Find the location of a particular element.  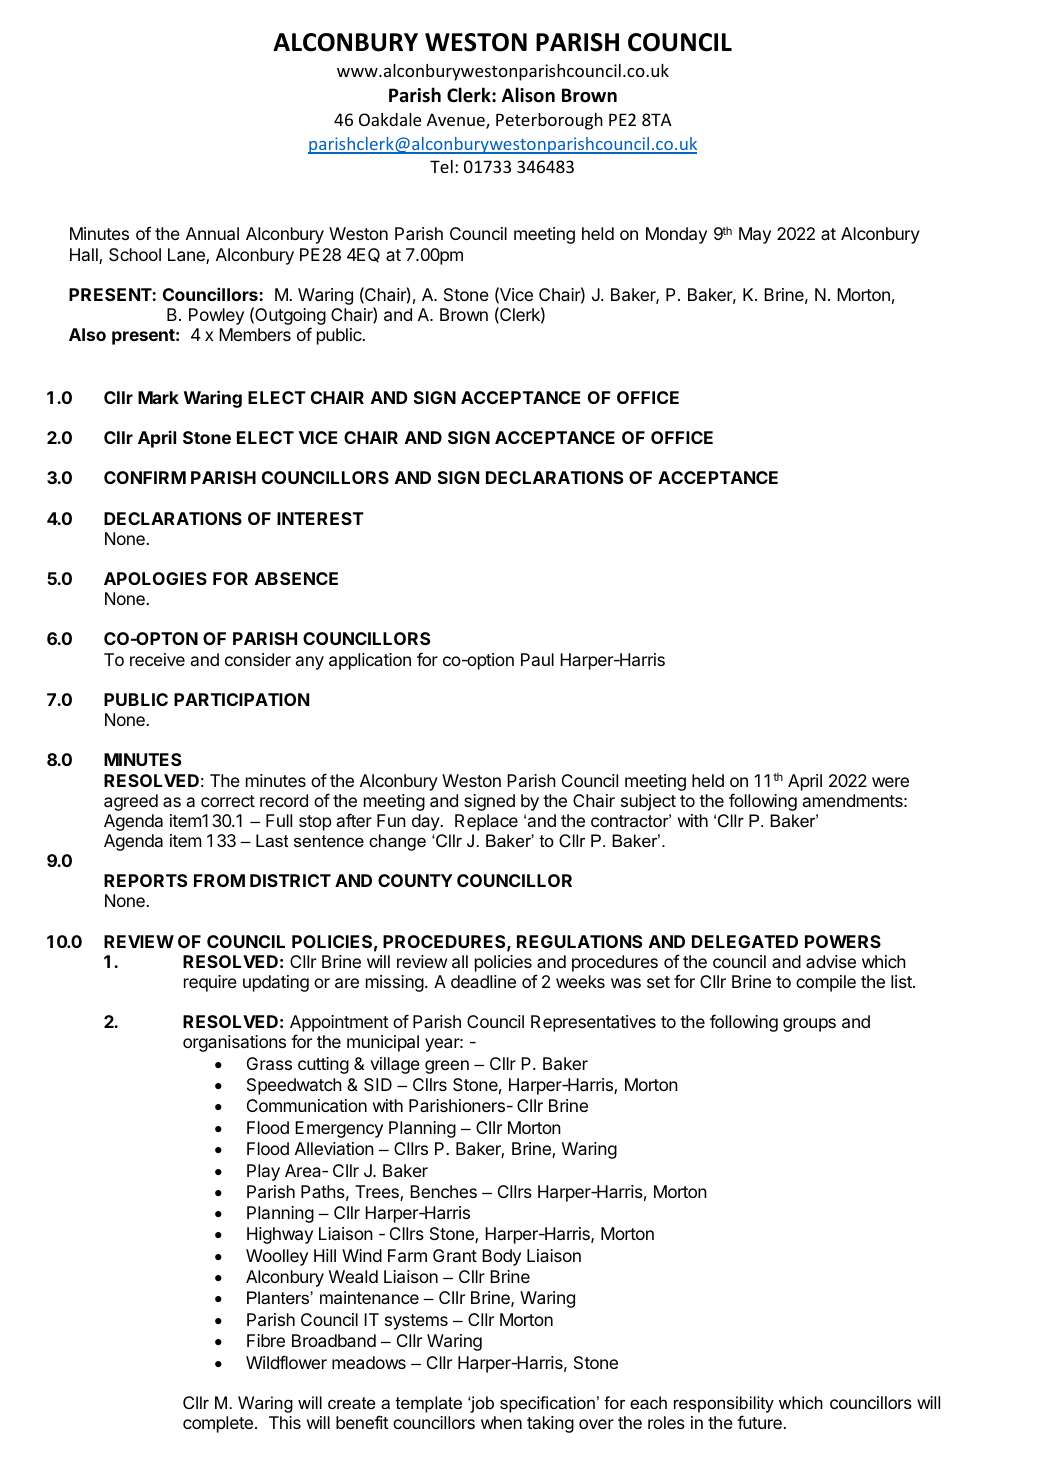

Avenue is located at coordinates (457, 121).
